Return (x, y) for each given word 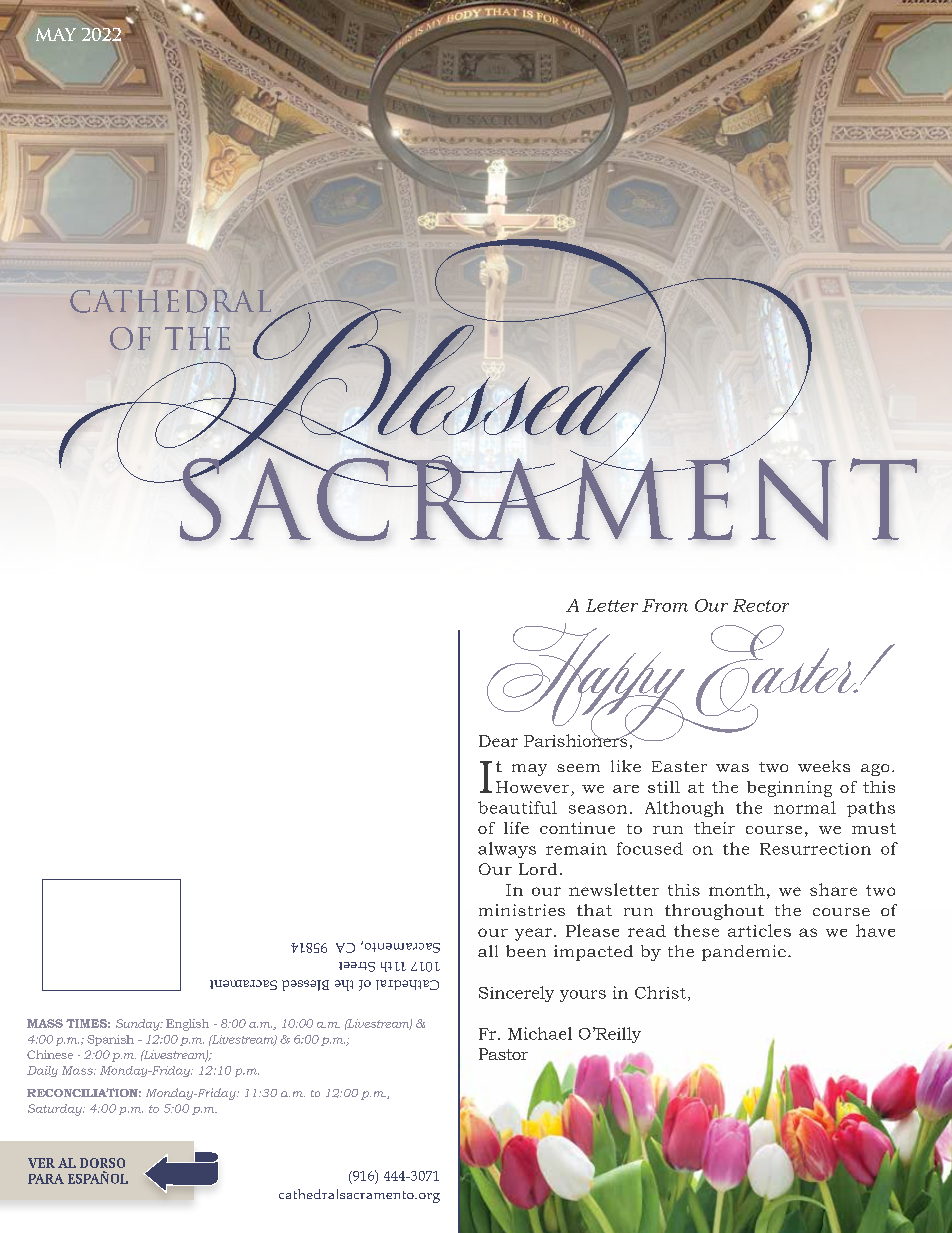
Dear (498, 741)
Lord (538, 869)
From (665, 605)
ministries (522, 910)
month (737, 890)
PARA (46, 1179)
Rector (761, 605)
